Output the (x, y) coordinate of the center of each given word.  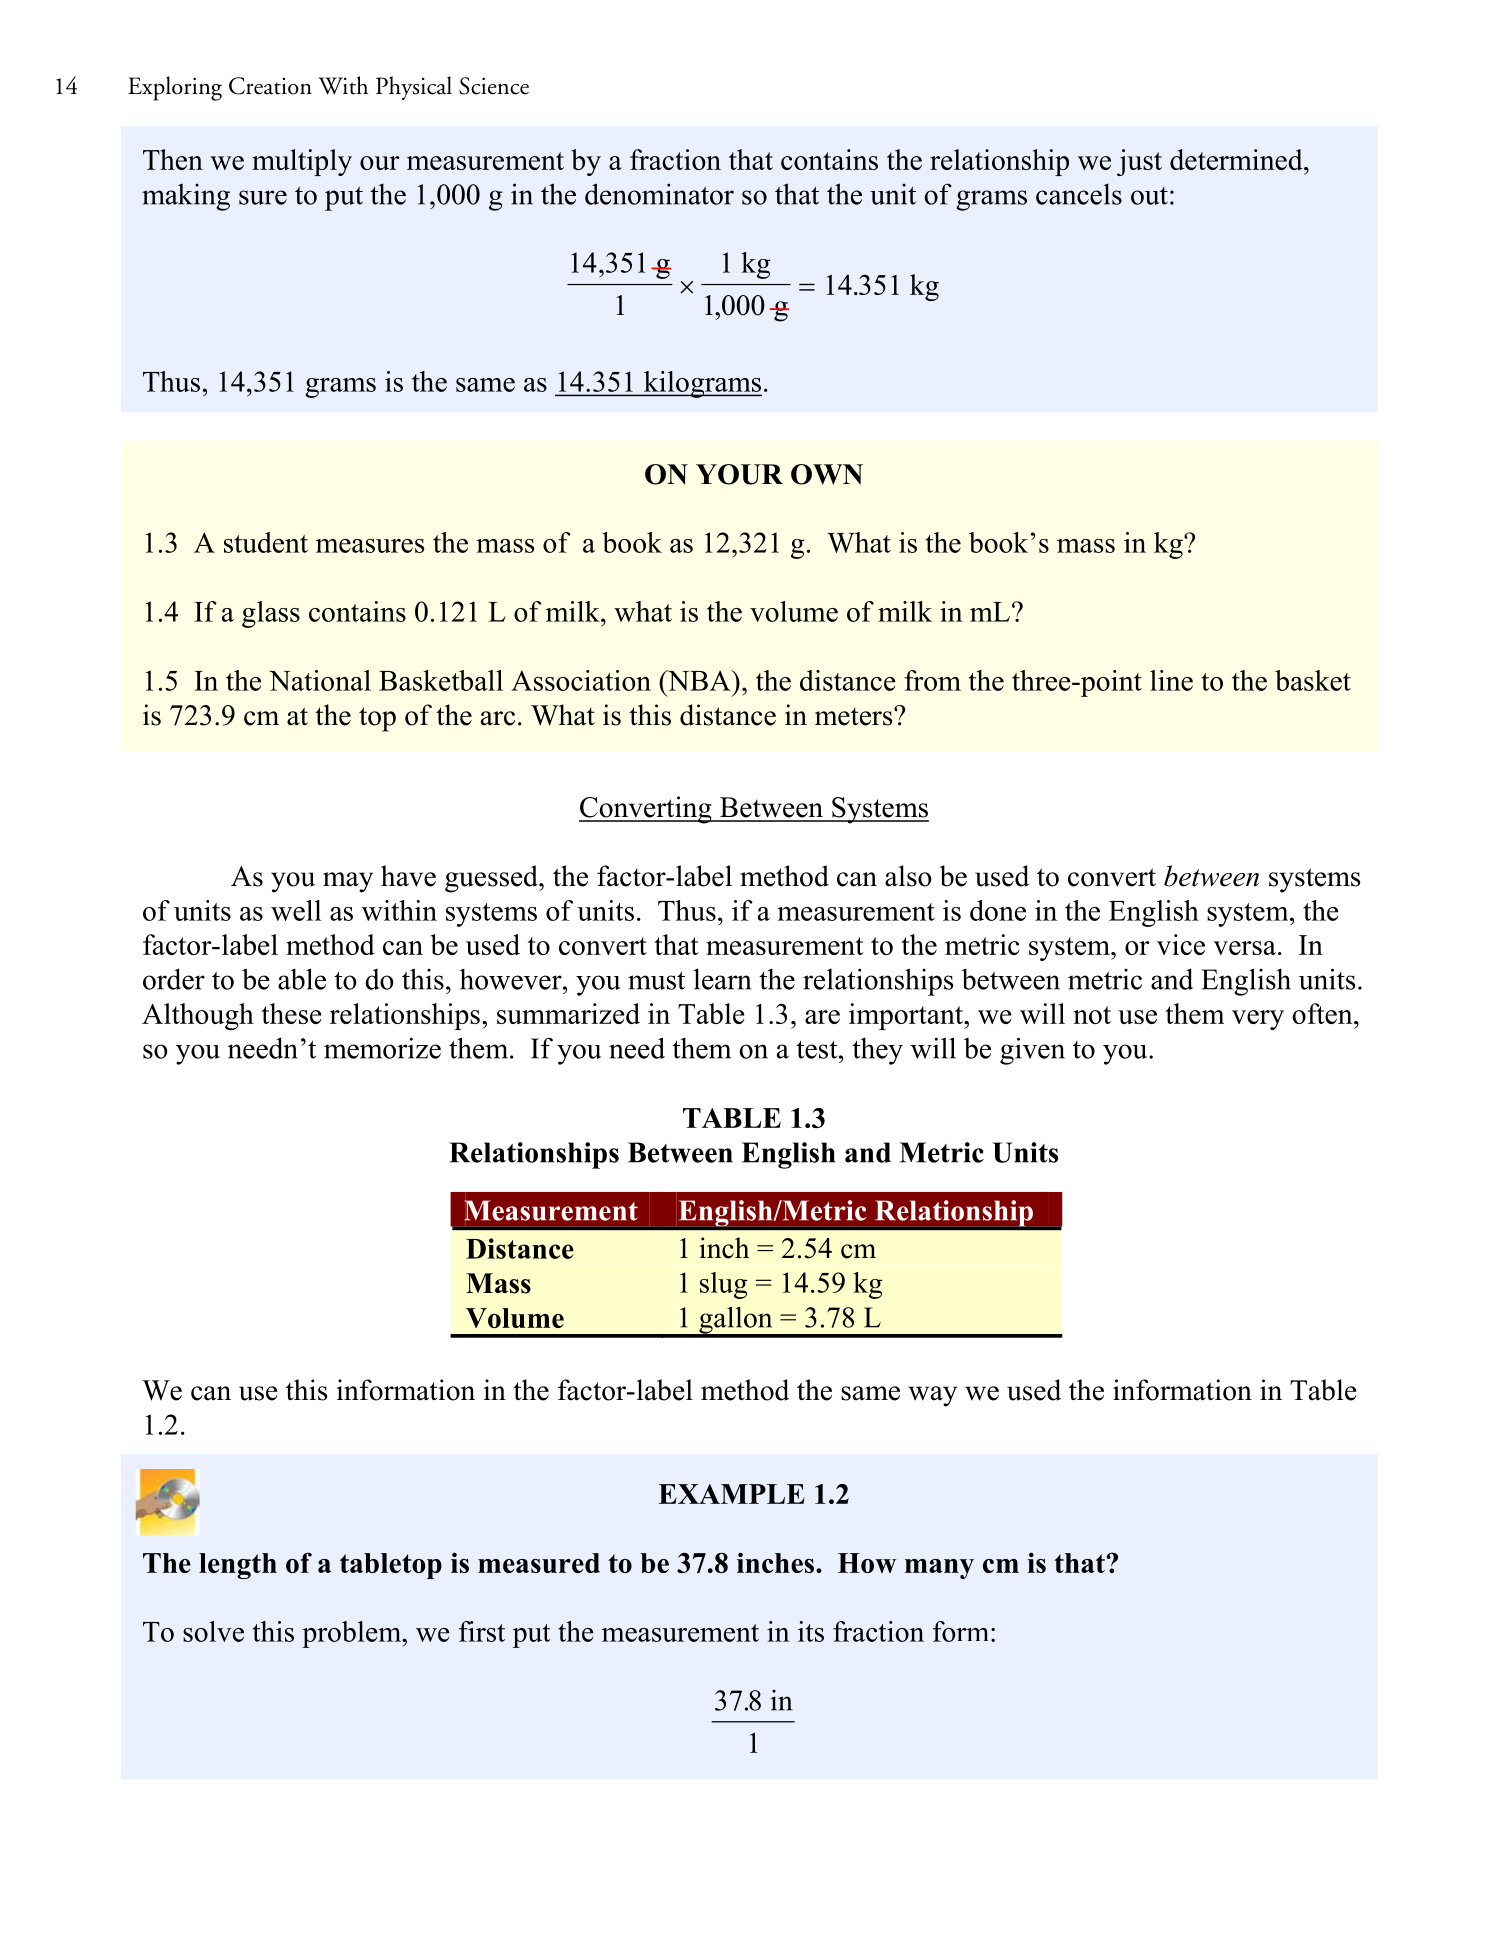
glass (271, 614)
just (1139, 162)
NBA (699, 680)
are (822, 1017)
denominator (659, 194)
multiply (302, 162)
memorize (382, 1048)
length (238, 1566)
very (1258, 1020)
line (1171, 680)
